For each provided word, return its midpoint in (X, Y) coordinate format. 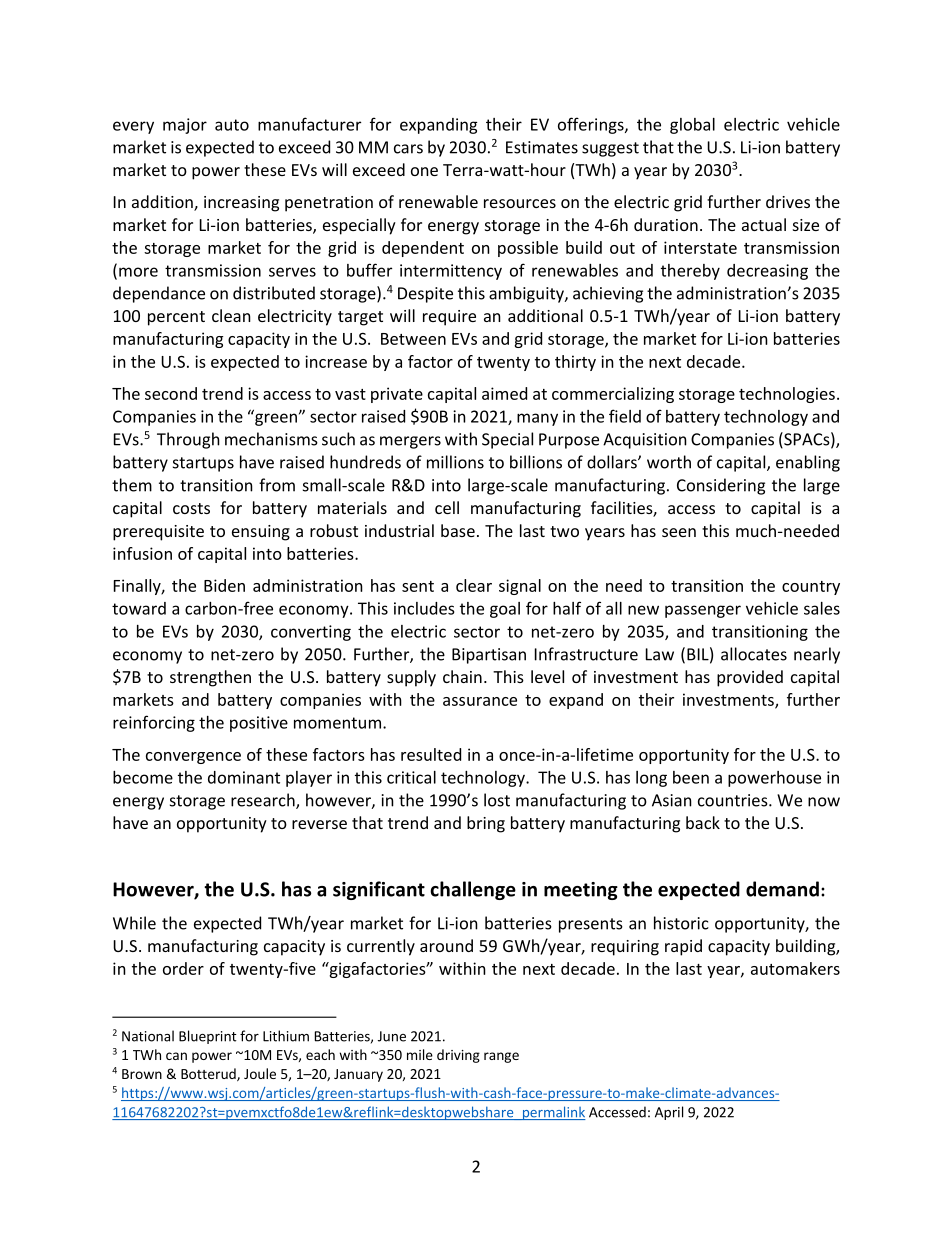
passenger (703, 611)
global (692, 126)
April (669, 1113)
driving (458, 1056)
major (185, 126)
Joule (260, 1073)
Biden (224, 585)
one (424, 171)
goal (505, 610)
